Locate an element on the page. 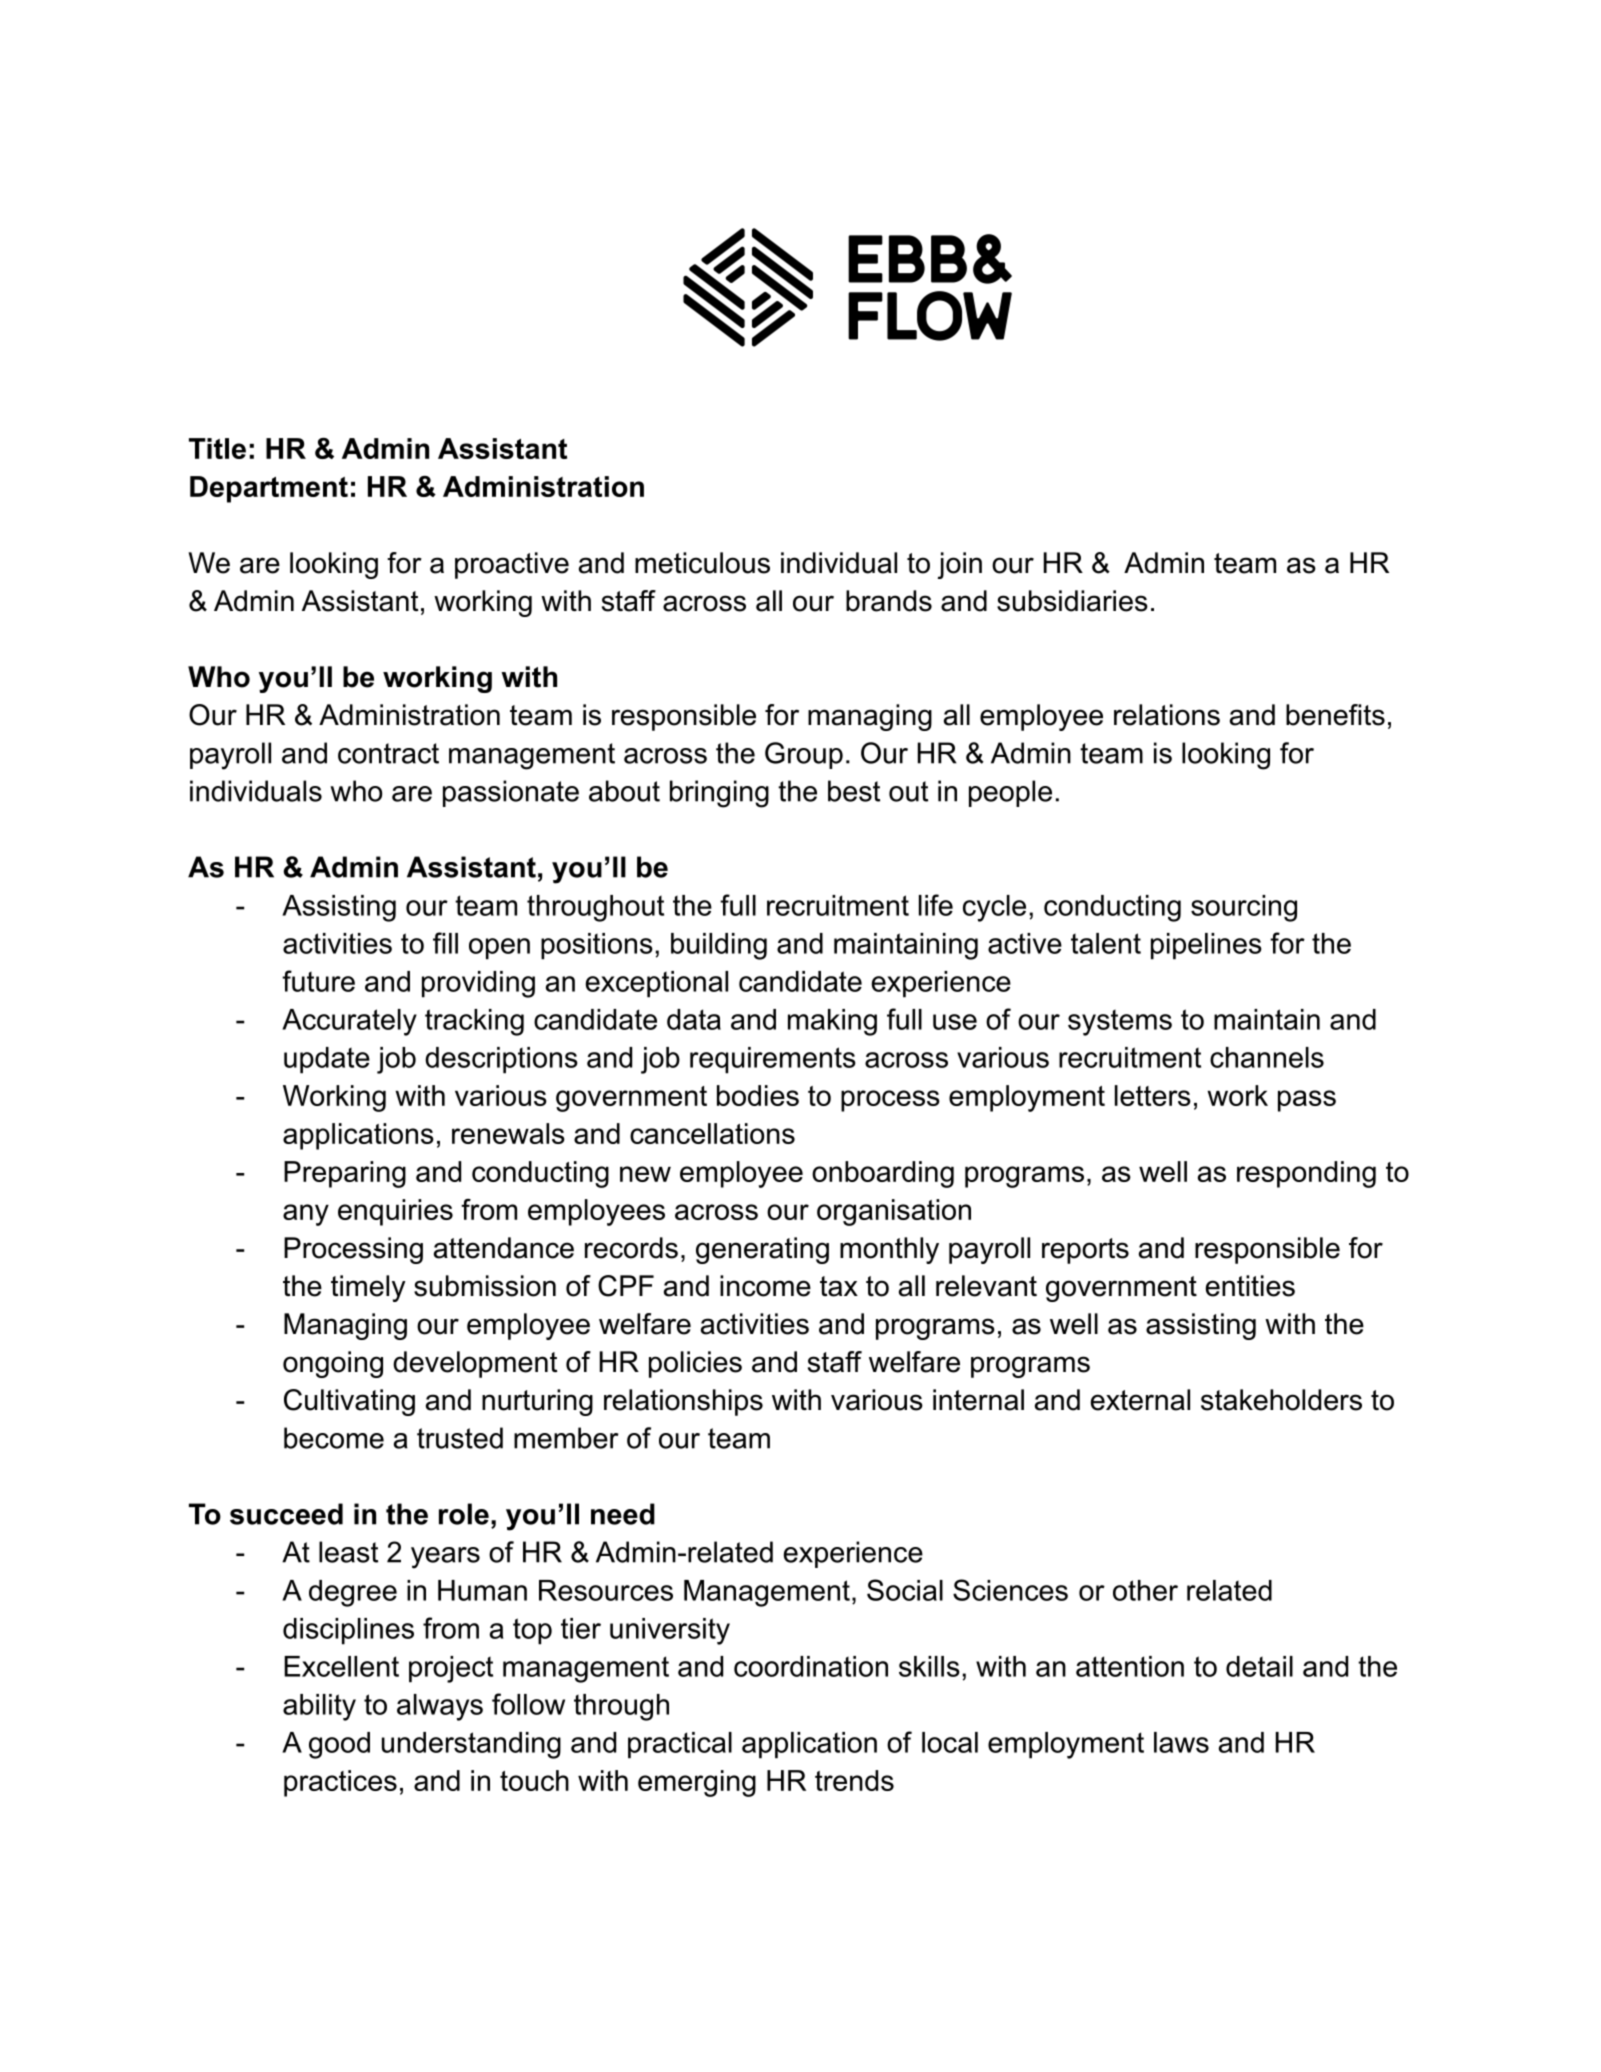 The width and height of the document is (1601, 2072). meticulous is located at coordinates (702, 563).
